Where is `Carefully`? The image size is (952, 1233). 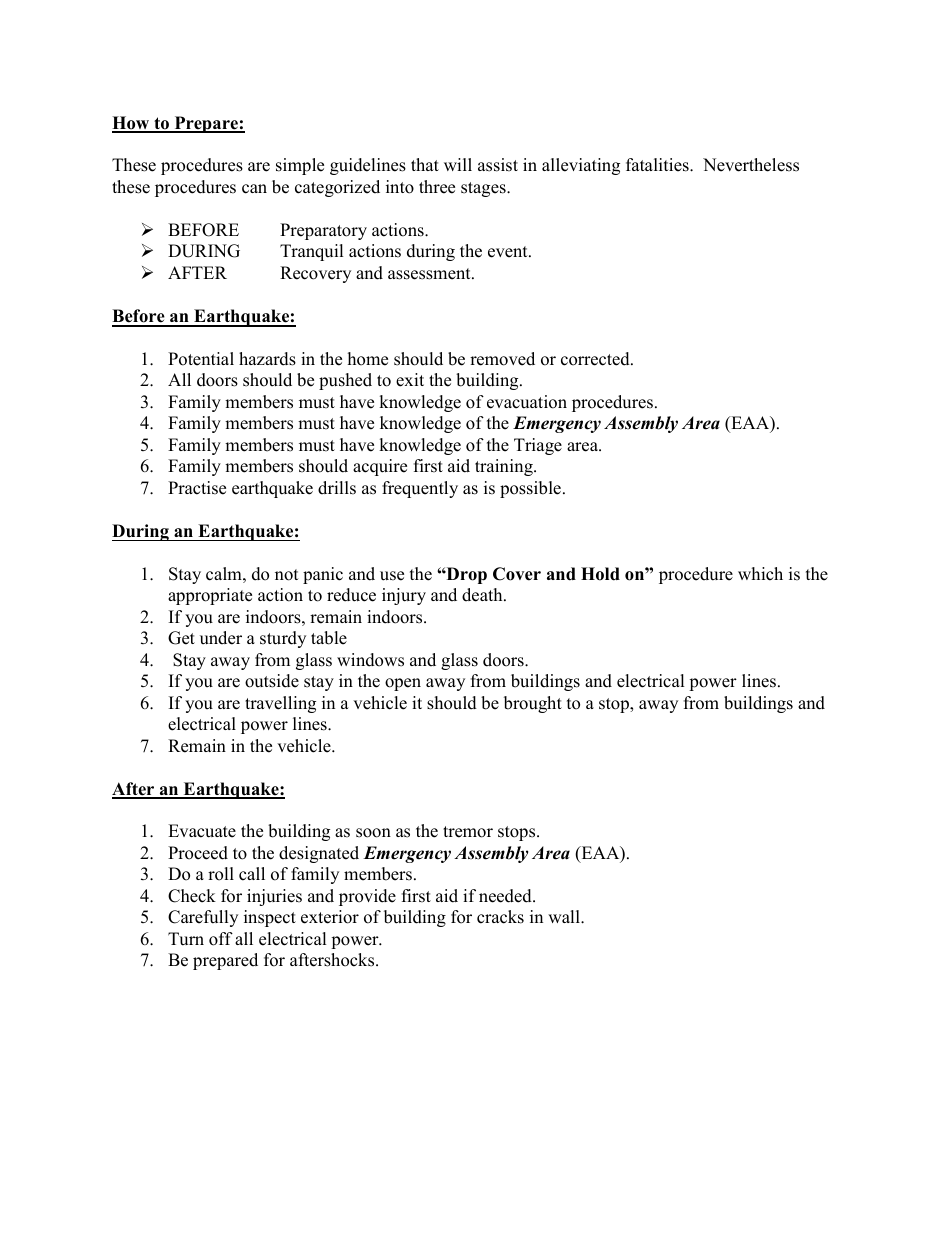 Carefully is located at coordinates (203, 918).
